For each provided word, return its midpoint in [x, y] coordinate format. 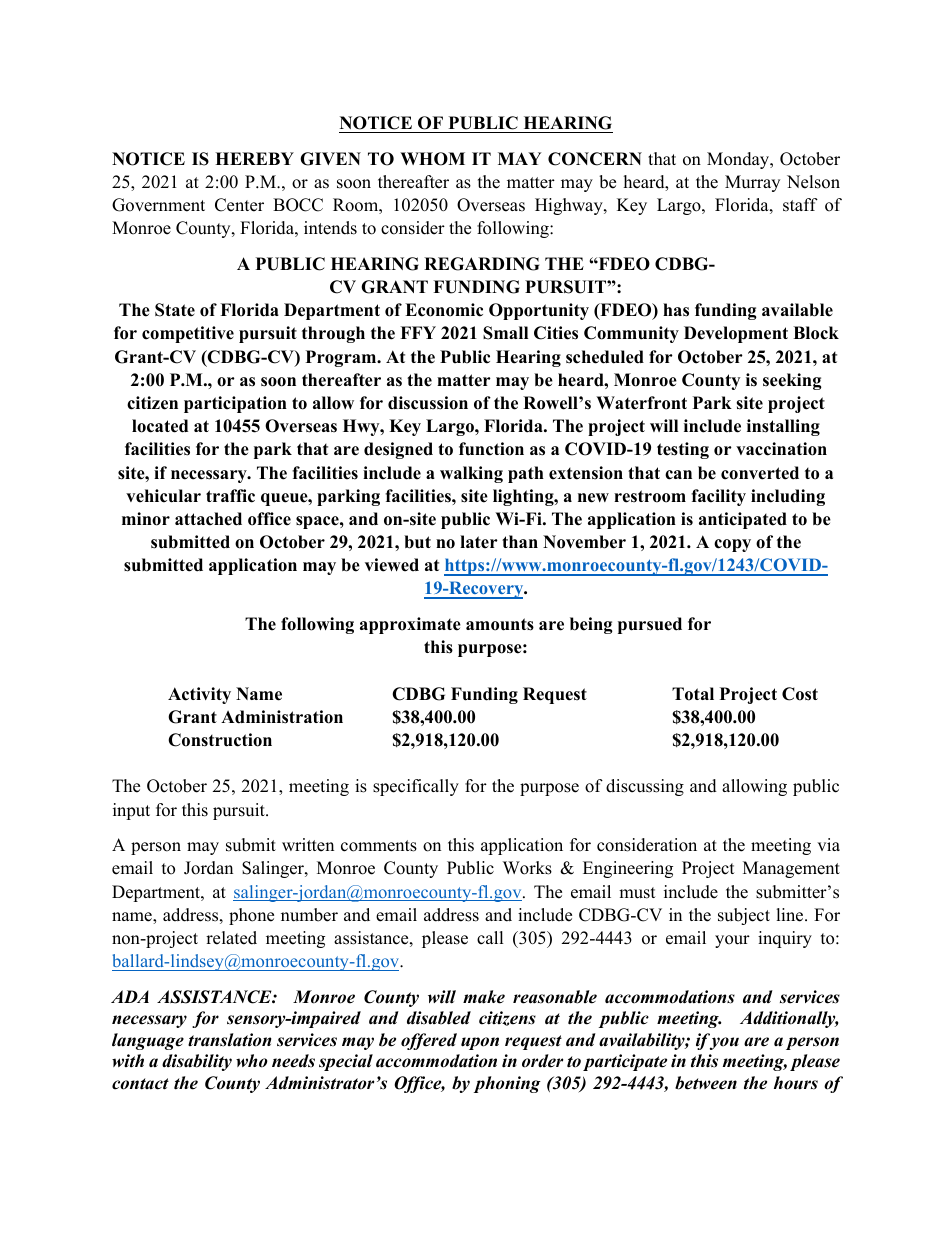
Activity [199, 695]
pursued [650, 625]
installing [783, 427]
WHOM [432, 159]
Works [527, 868]
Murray [752, 183]
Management [791, 869]
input [131, 811]
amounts [500, 624]
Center [239, 205]
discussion [428, 403]
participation [235, 404]
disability [197, 1062]
